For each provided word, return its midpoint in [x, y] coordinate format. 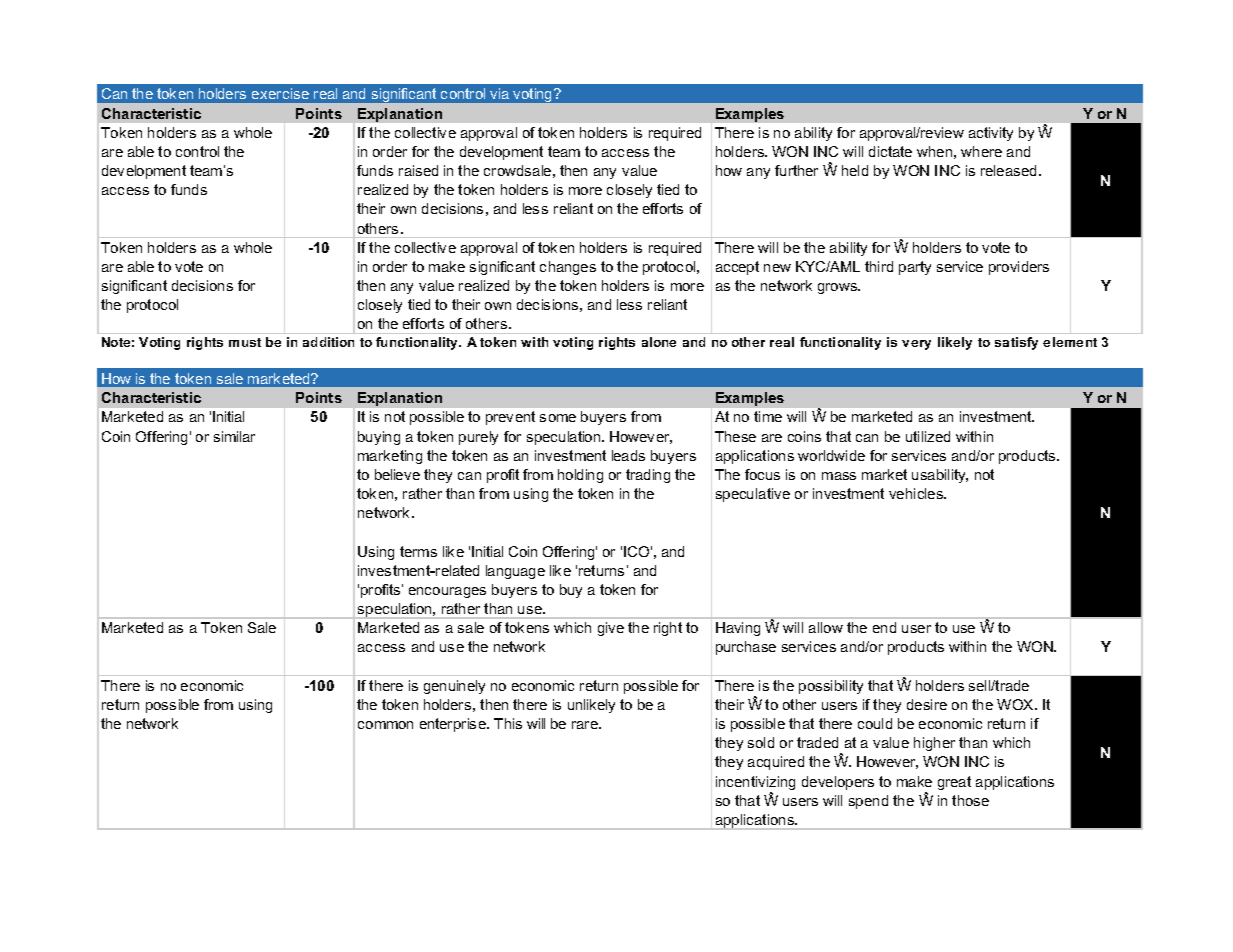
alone [659, 342]
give [611, 629]
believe [397, 474]
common [385, 725]
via [499, 93]
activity [991, 134]
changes [568, 268]
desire [927, 704]
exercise [280, 93]
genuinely [454, 687]
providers [1019, 268]
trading [648, 476]
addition [328, 342]
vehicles [917, 493]
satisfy [1016, 343]
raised [418, 170]
